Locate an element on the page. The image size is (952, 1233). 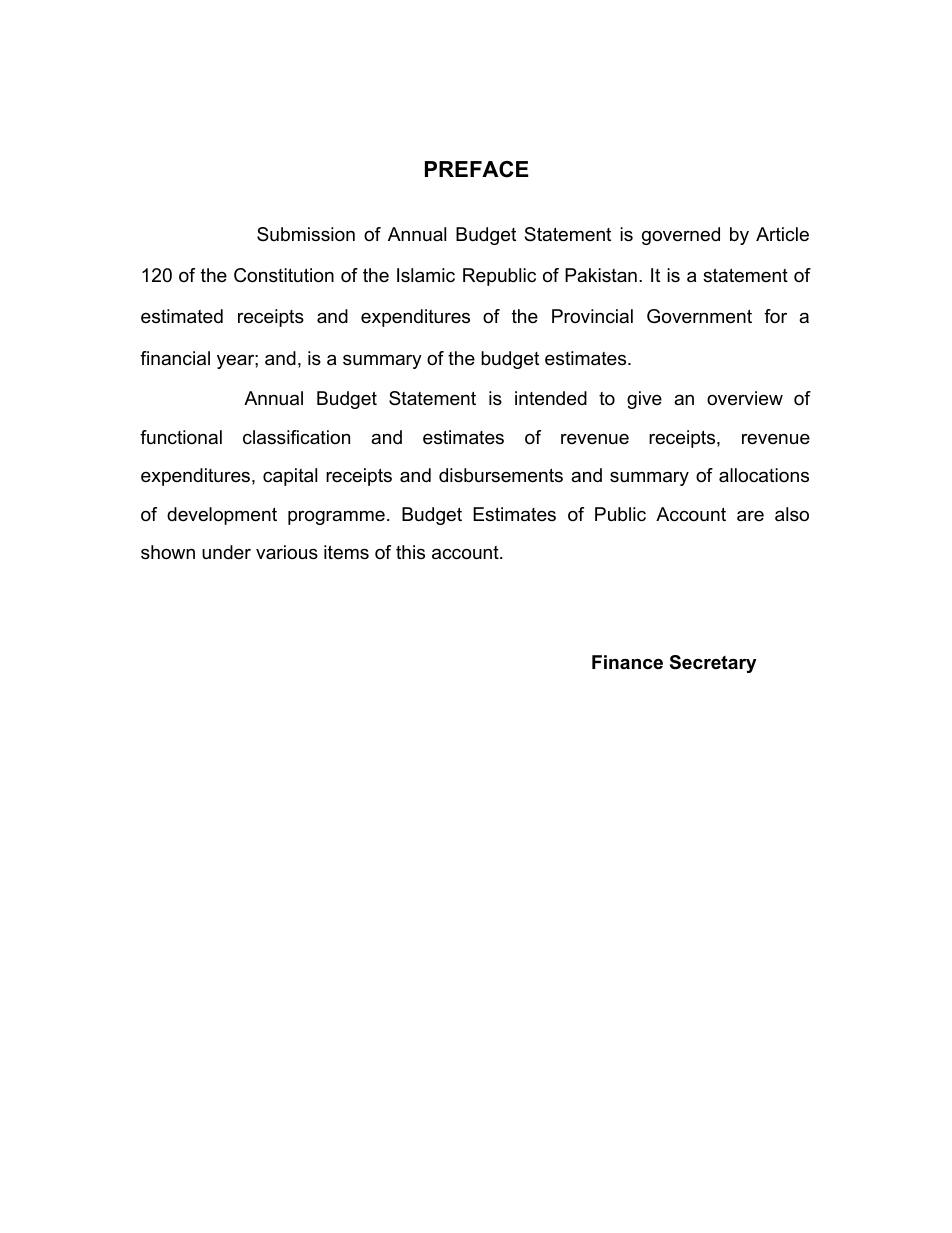
intended is located at coordinates (551, 398).
